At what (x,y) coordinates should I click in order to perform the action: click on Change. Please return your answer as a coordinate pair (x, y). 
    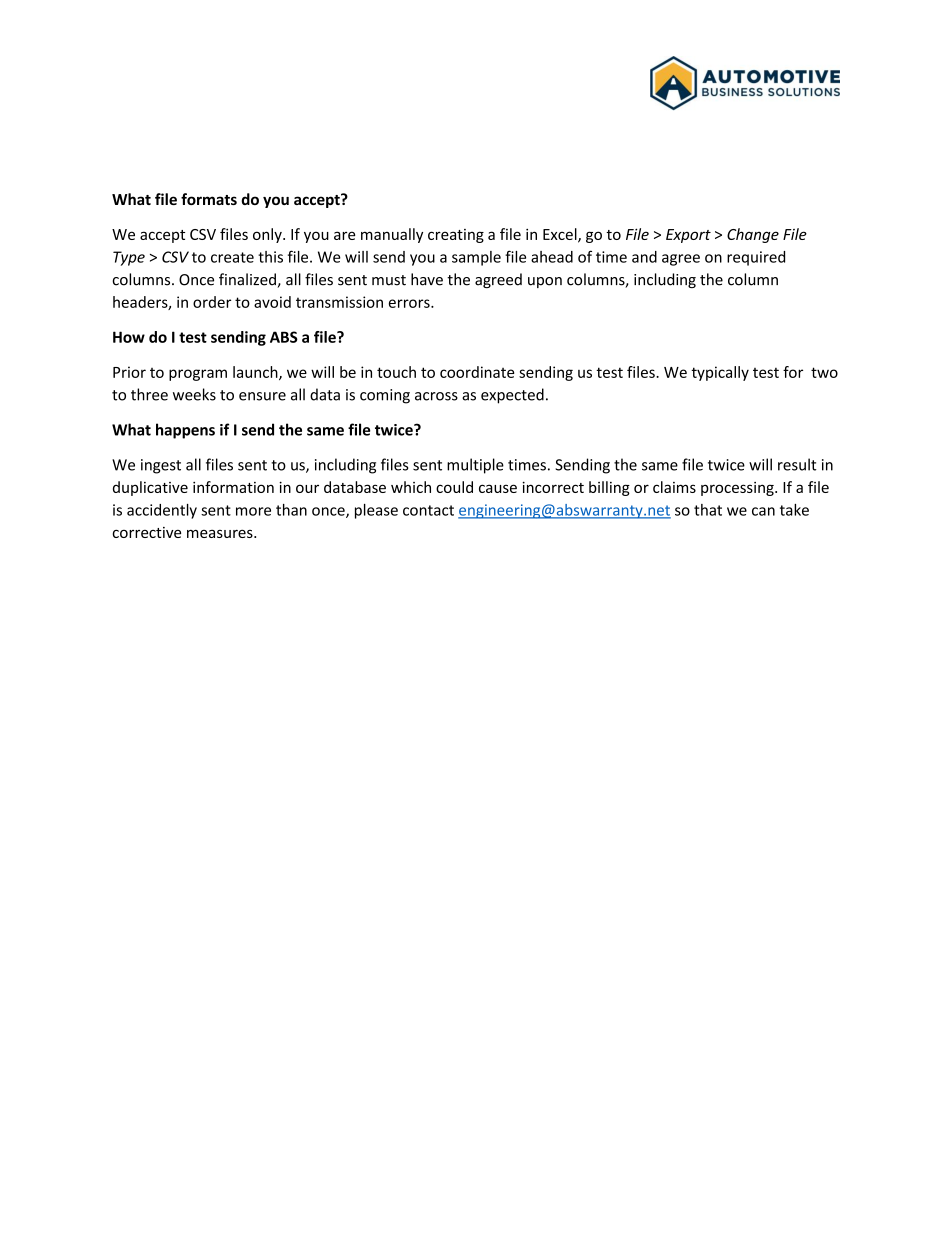
    Looking at the image, I should click on (753, 235).
